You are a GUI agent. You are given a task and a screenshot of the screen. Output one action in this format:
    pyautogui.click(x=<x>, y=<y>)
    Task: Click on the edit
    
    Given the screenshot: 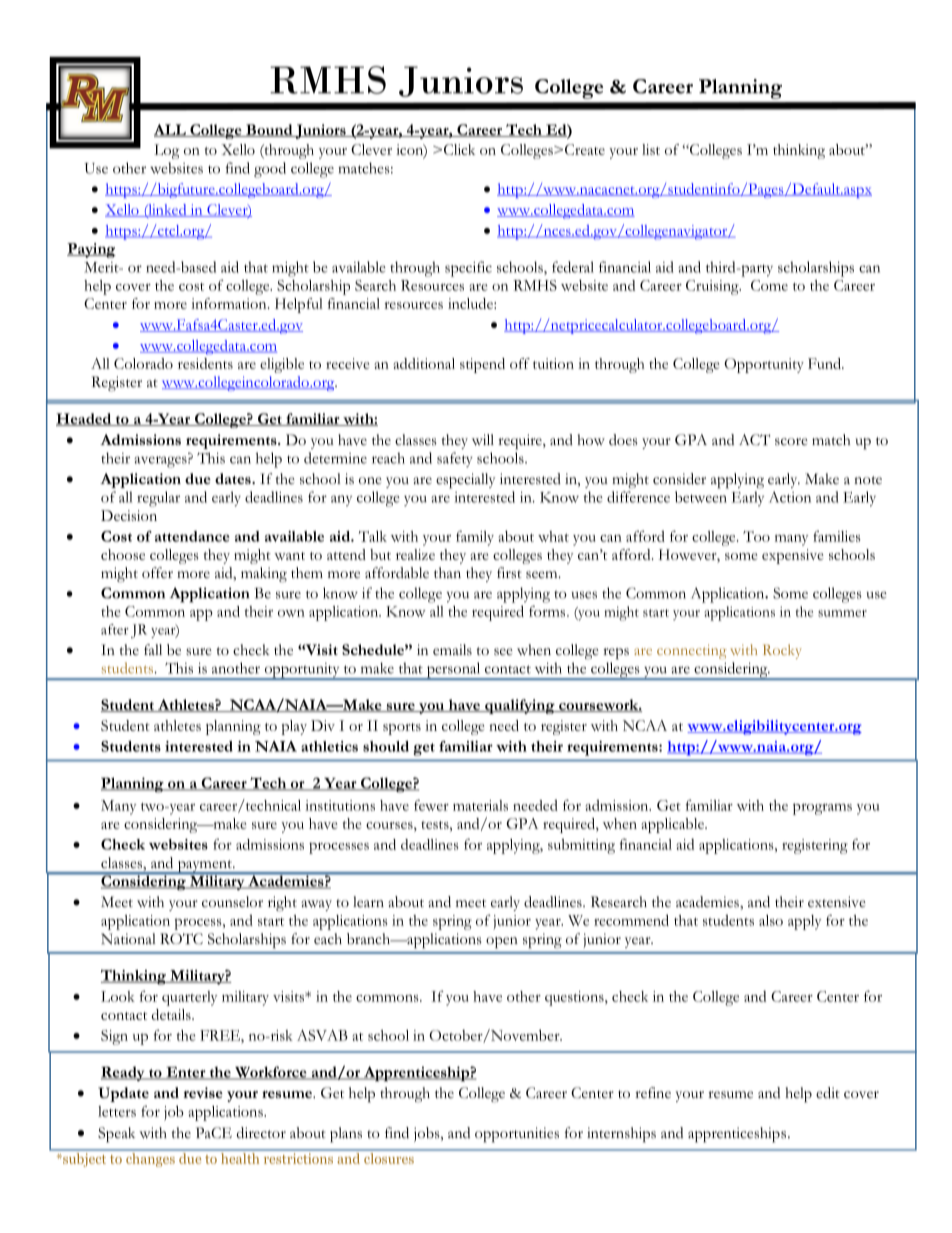 What is the action you would take?
    pyautogui.click(x=828, y=1093)
